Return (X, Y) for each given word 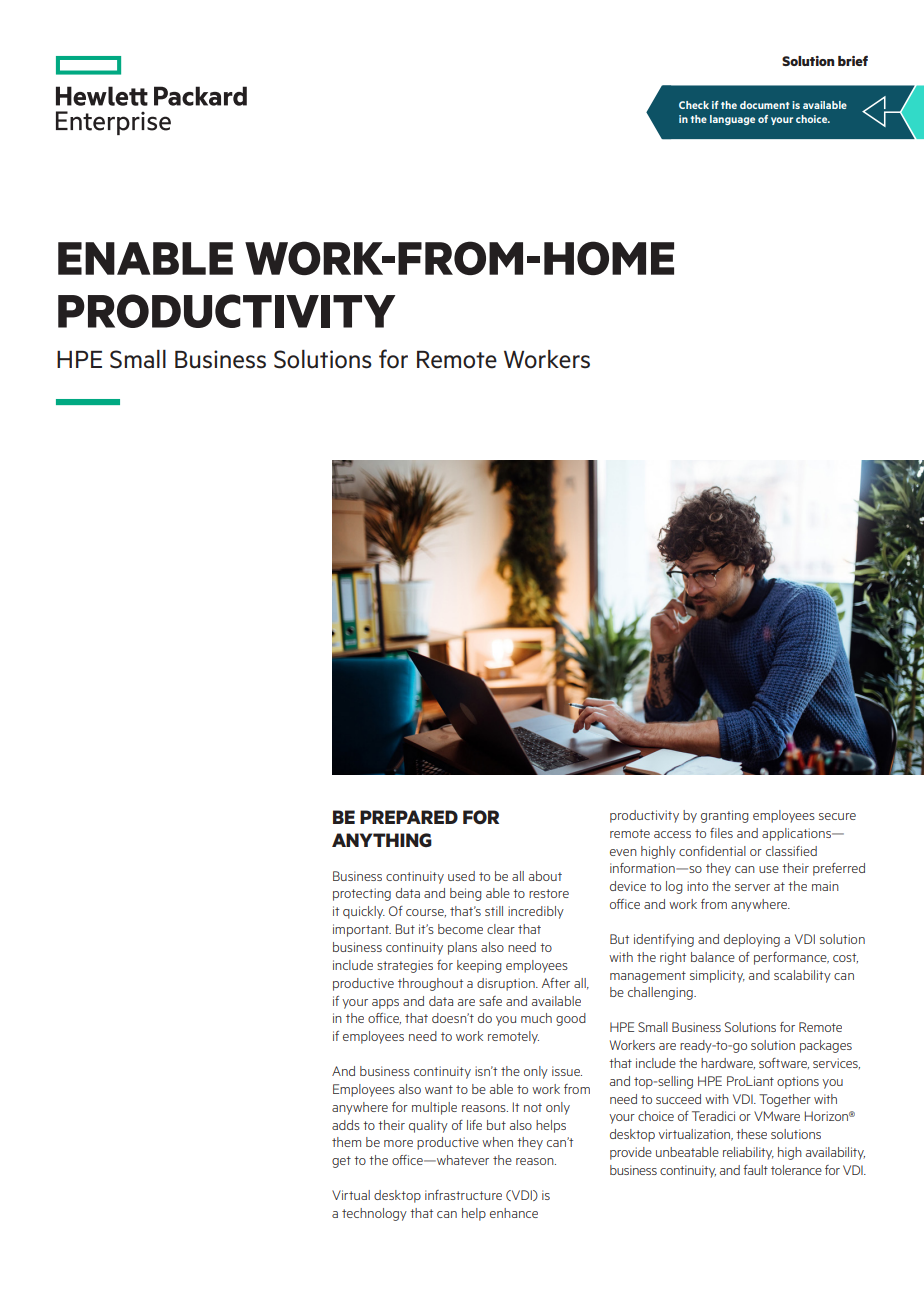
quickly (364, 912)
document (765, 105)
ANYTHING (382, 840)
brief (853, 61)
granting (725, 816)
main (825, 886)
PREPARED (409, 817)
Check (694, 105)
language (732, 120)
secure (837, 816)
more (398, 1143)
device (628, 886)
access (672, 834)
